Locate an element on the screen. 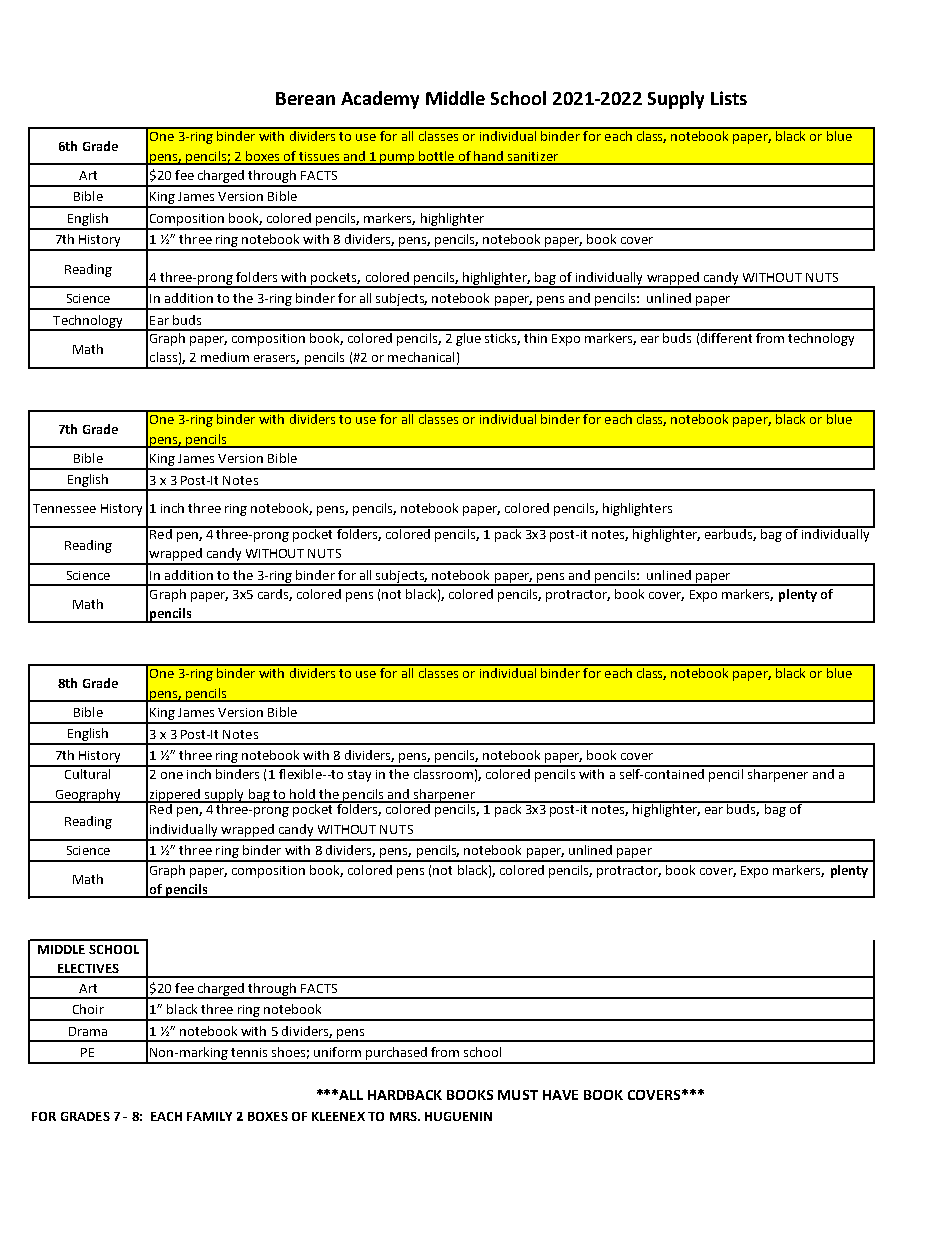  Lists is located at coordinates (729, 98).
